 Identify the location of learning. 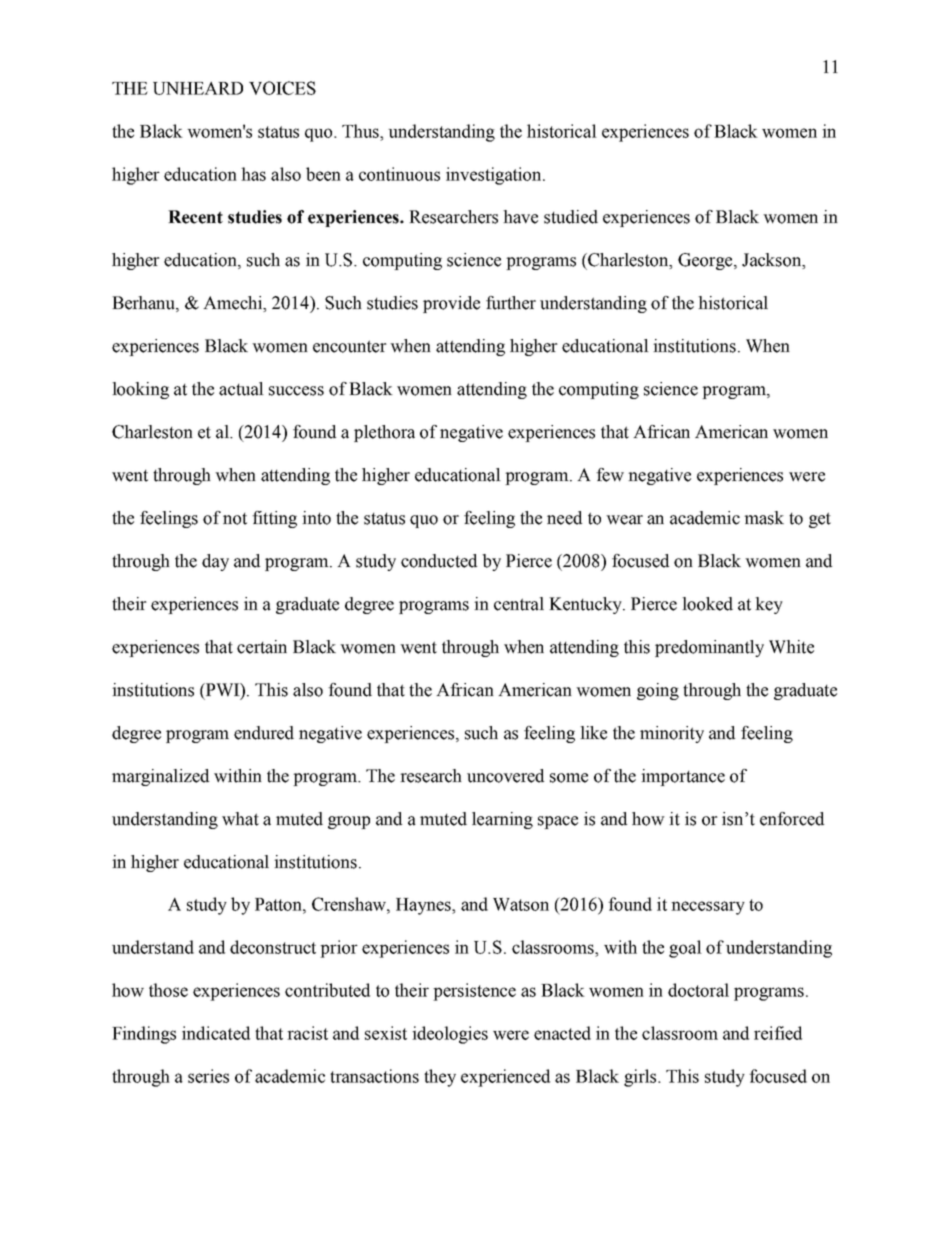
(502, 820).
